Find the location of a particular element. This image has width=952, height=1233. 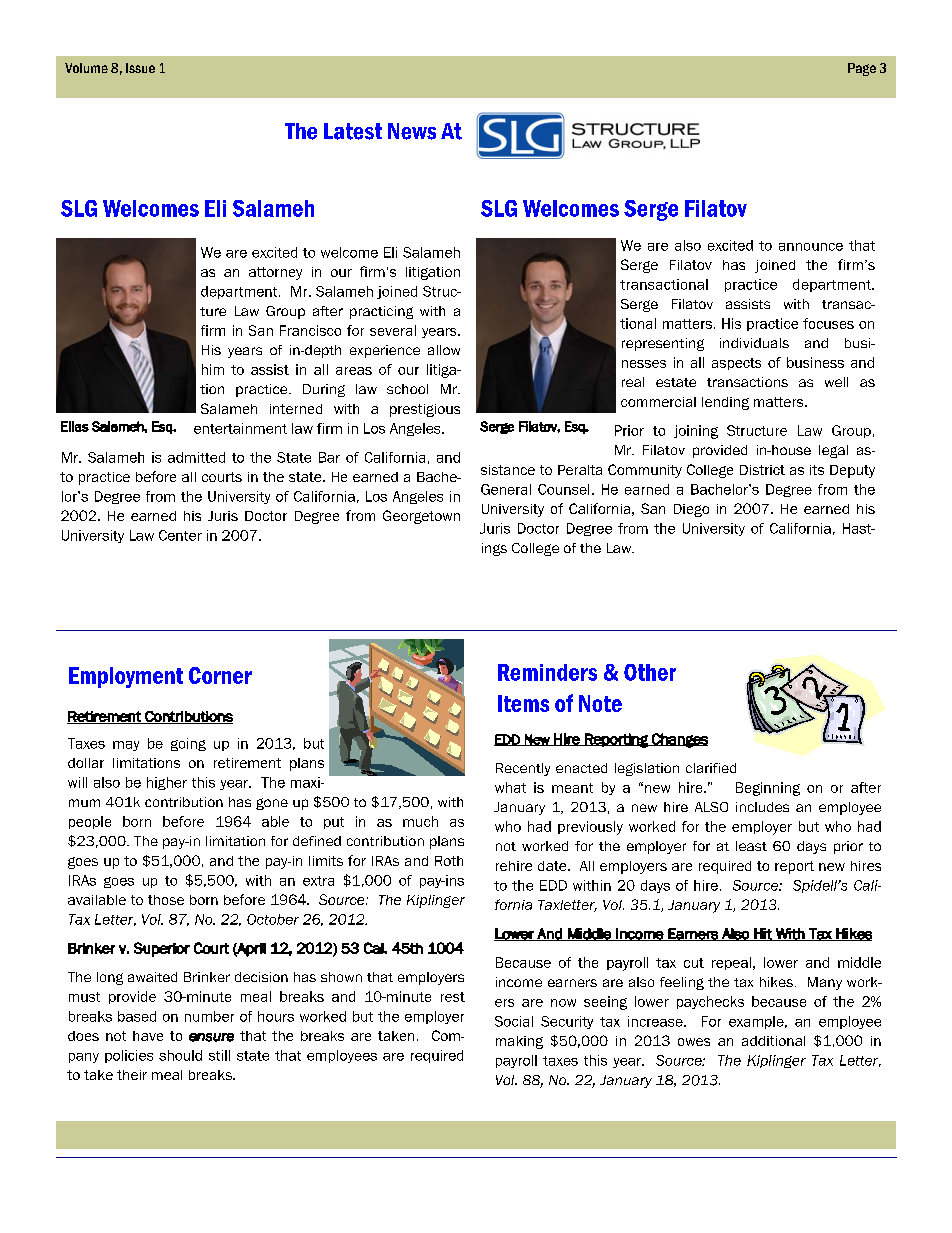

admitted is located at coordinates (196, 457).
